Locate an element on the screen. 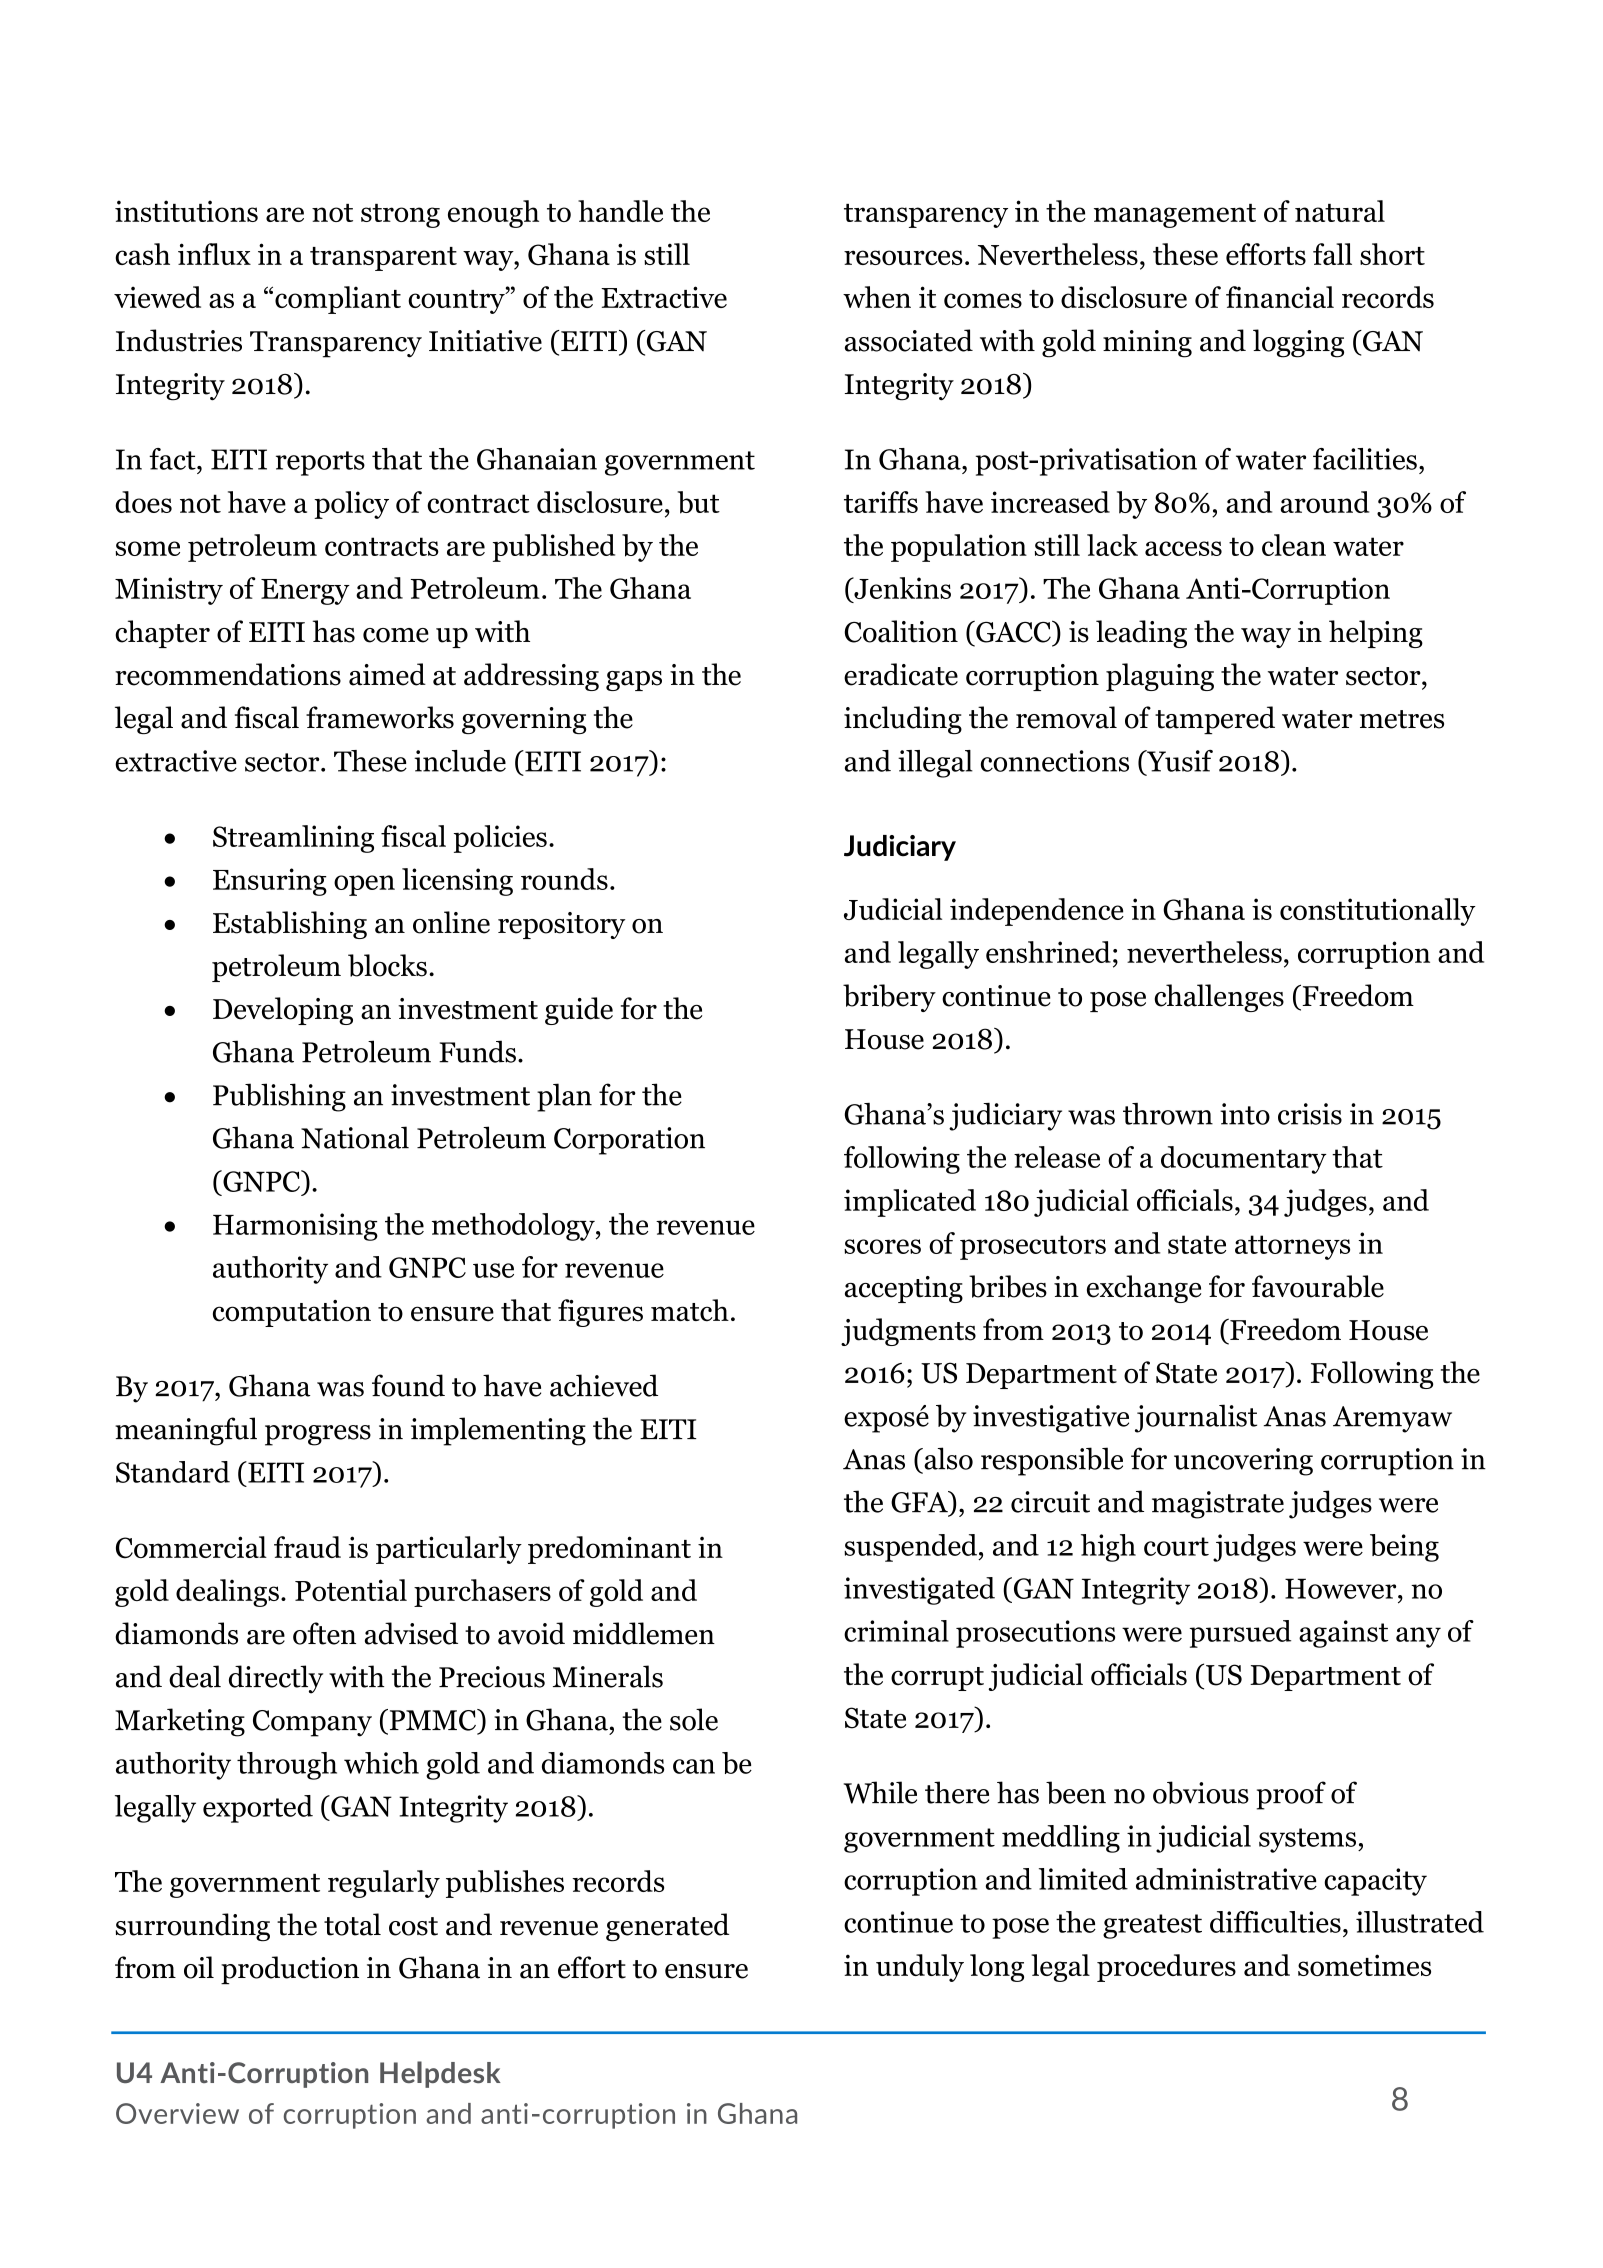  compliant is located at coordinates (338, 300).
